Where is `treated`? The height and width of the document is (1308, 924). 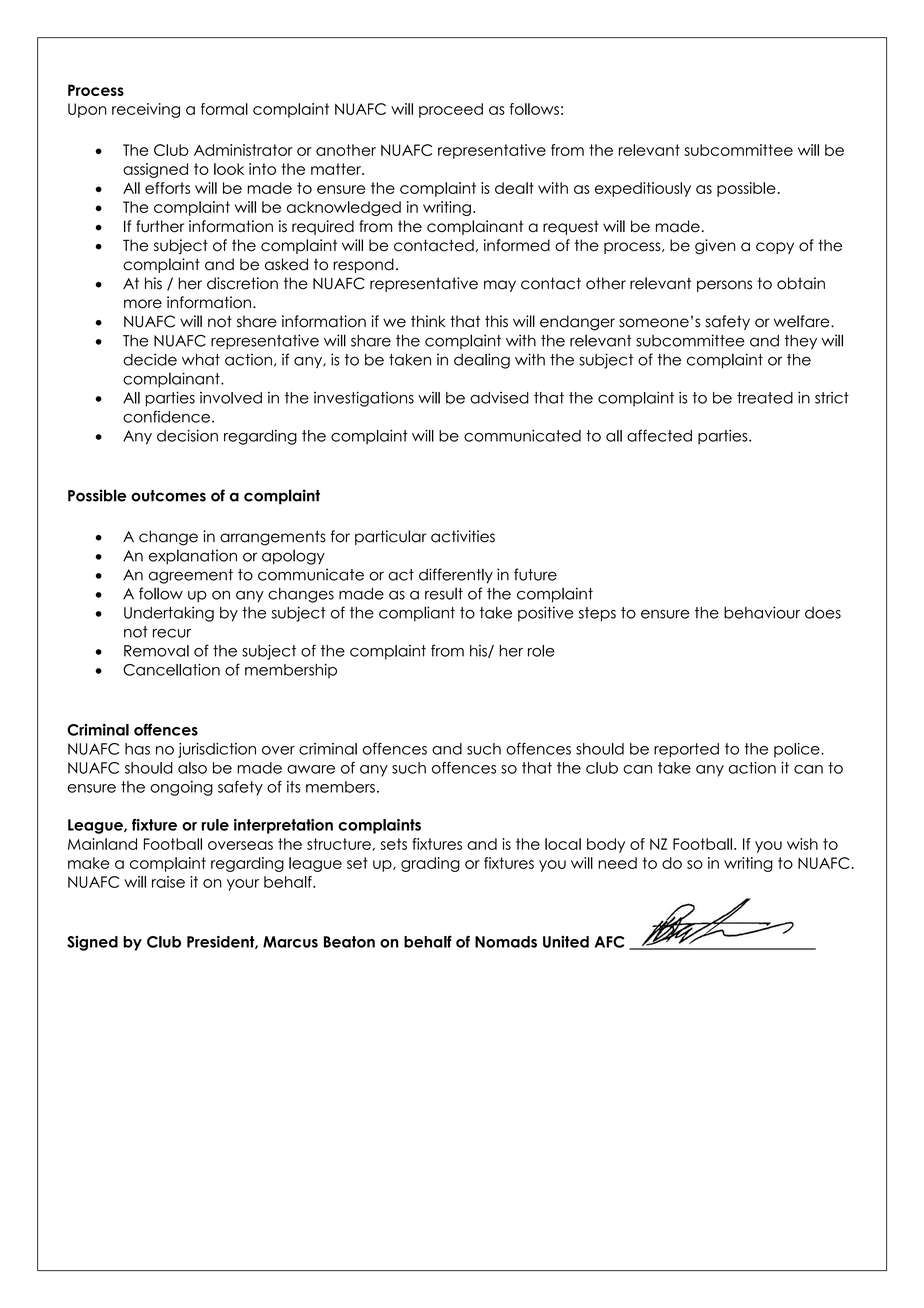 treated is located at coordinates (765, 398).
